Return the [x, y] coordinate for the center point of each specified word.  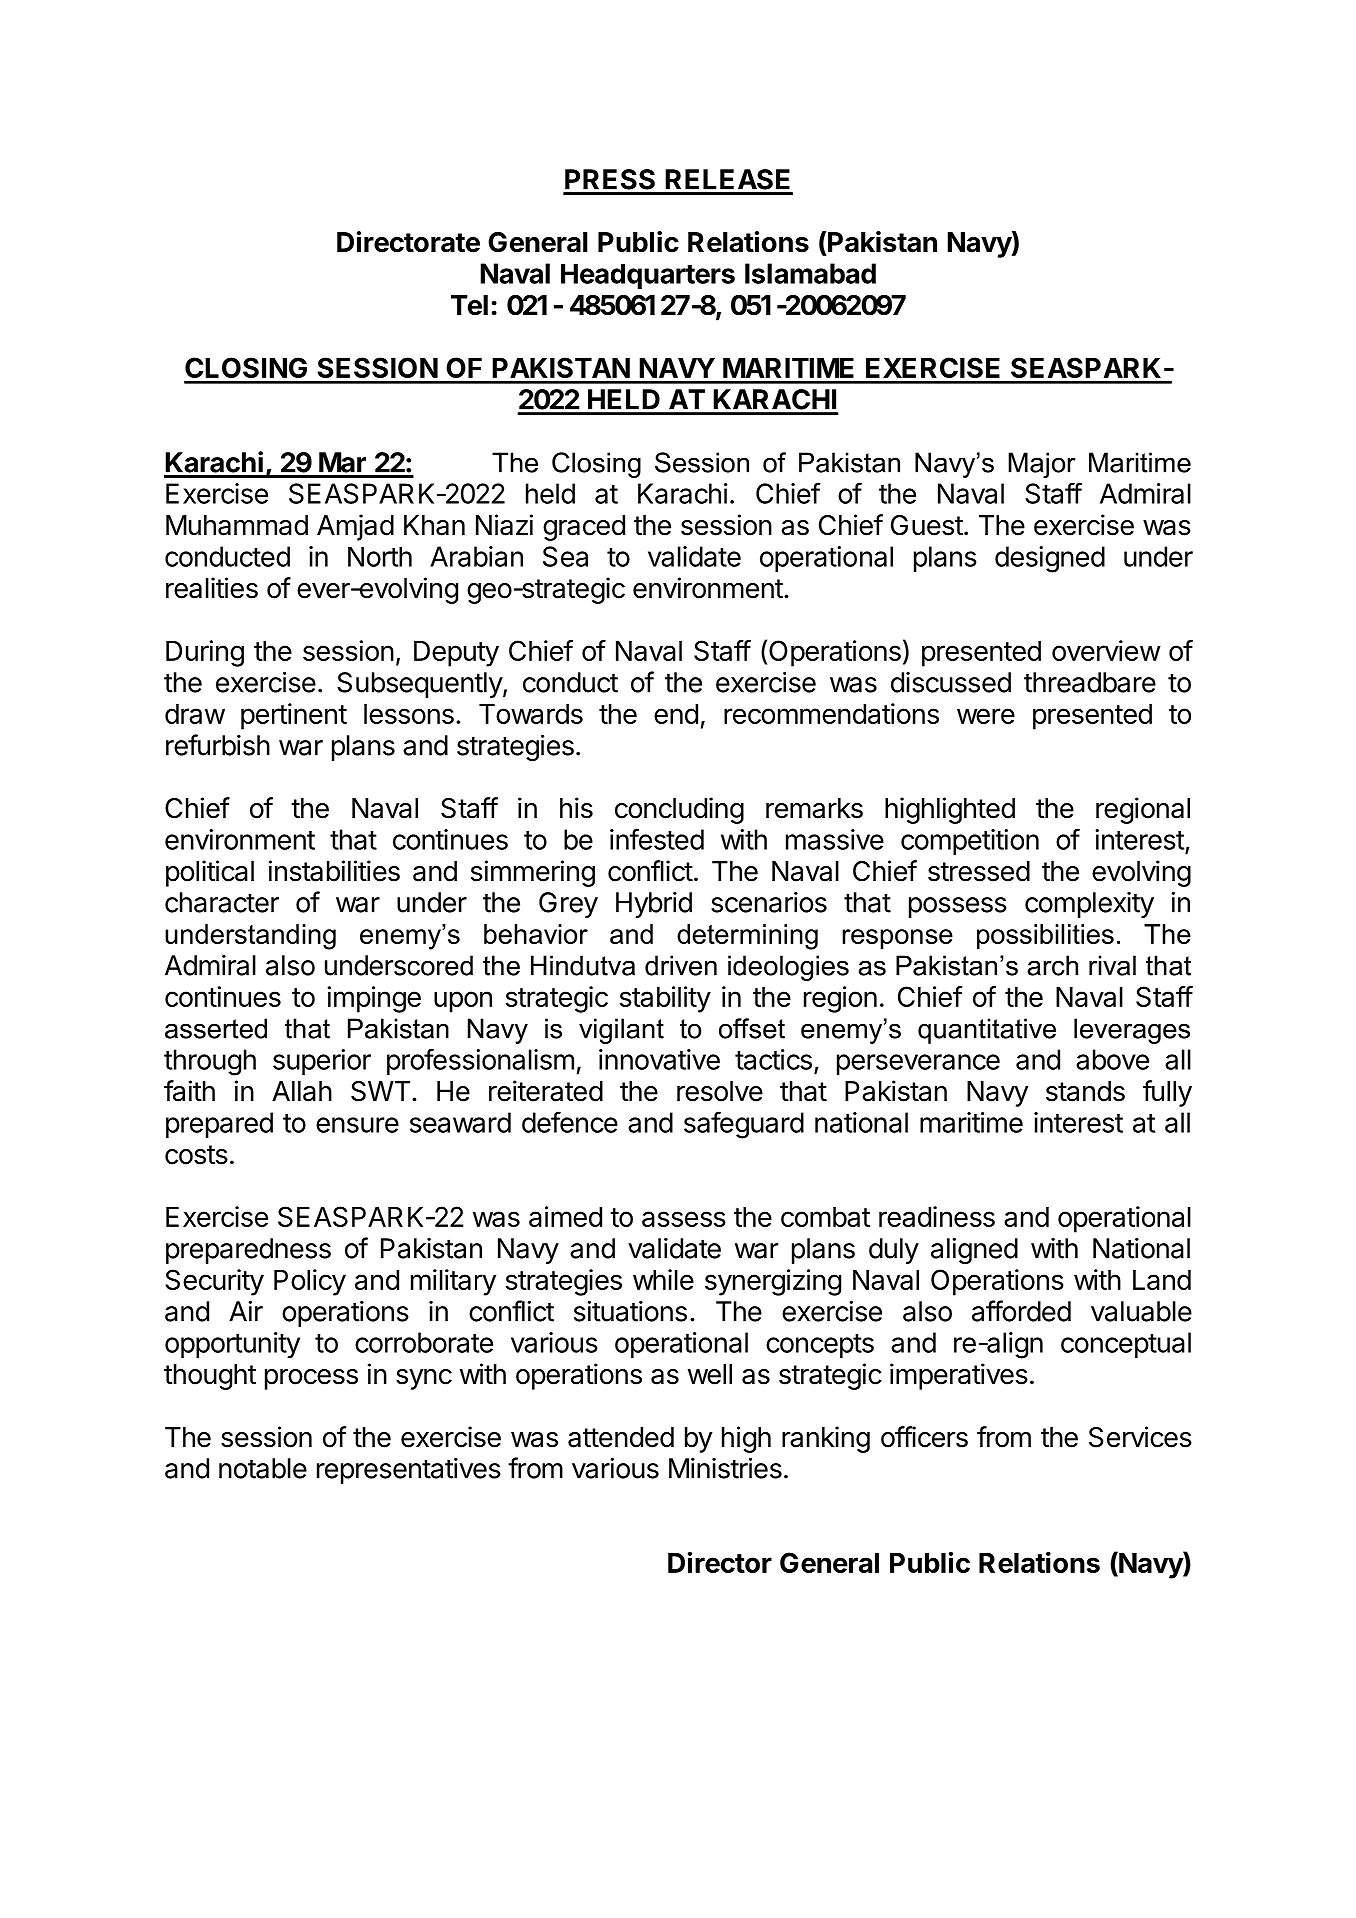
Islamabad [810, 273]
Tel [469, 305]
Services [1140, 1437]
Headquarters [648, 276]
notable [263, 1468]
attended [621, 1437]
